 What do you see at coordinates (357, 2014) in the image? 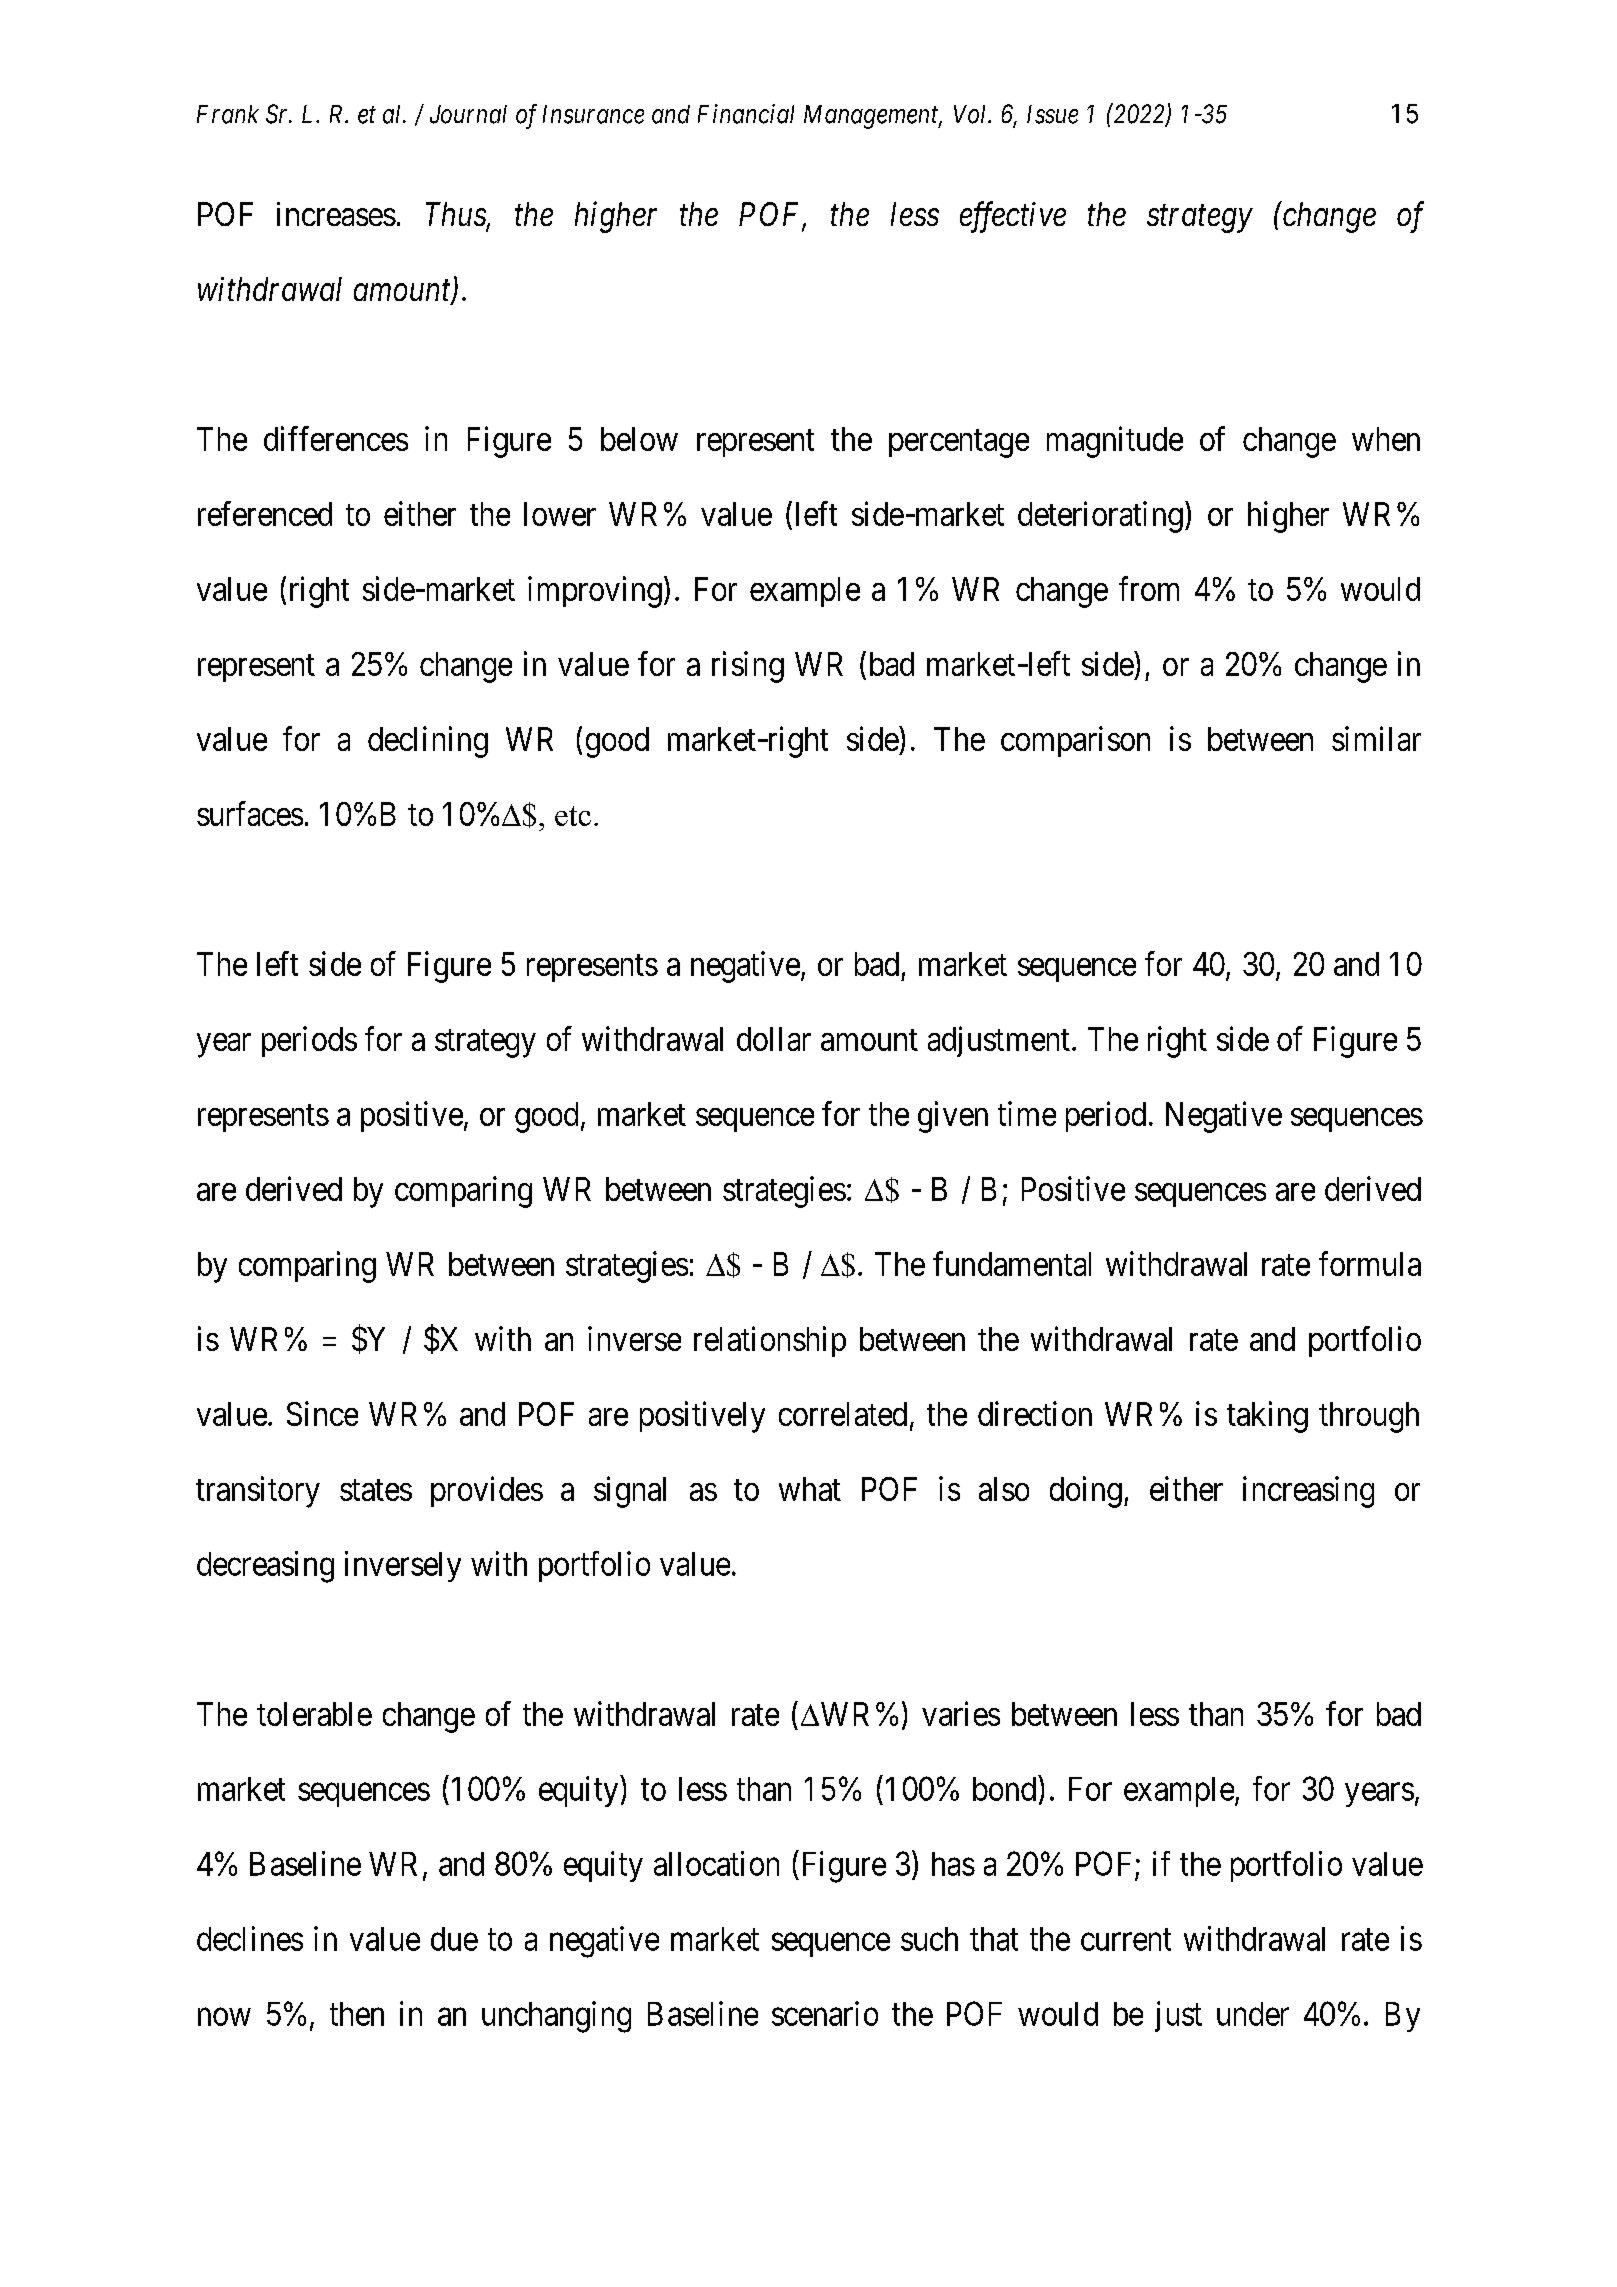
I see `then` at bounding box center [357, 2014].
